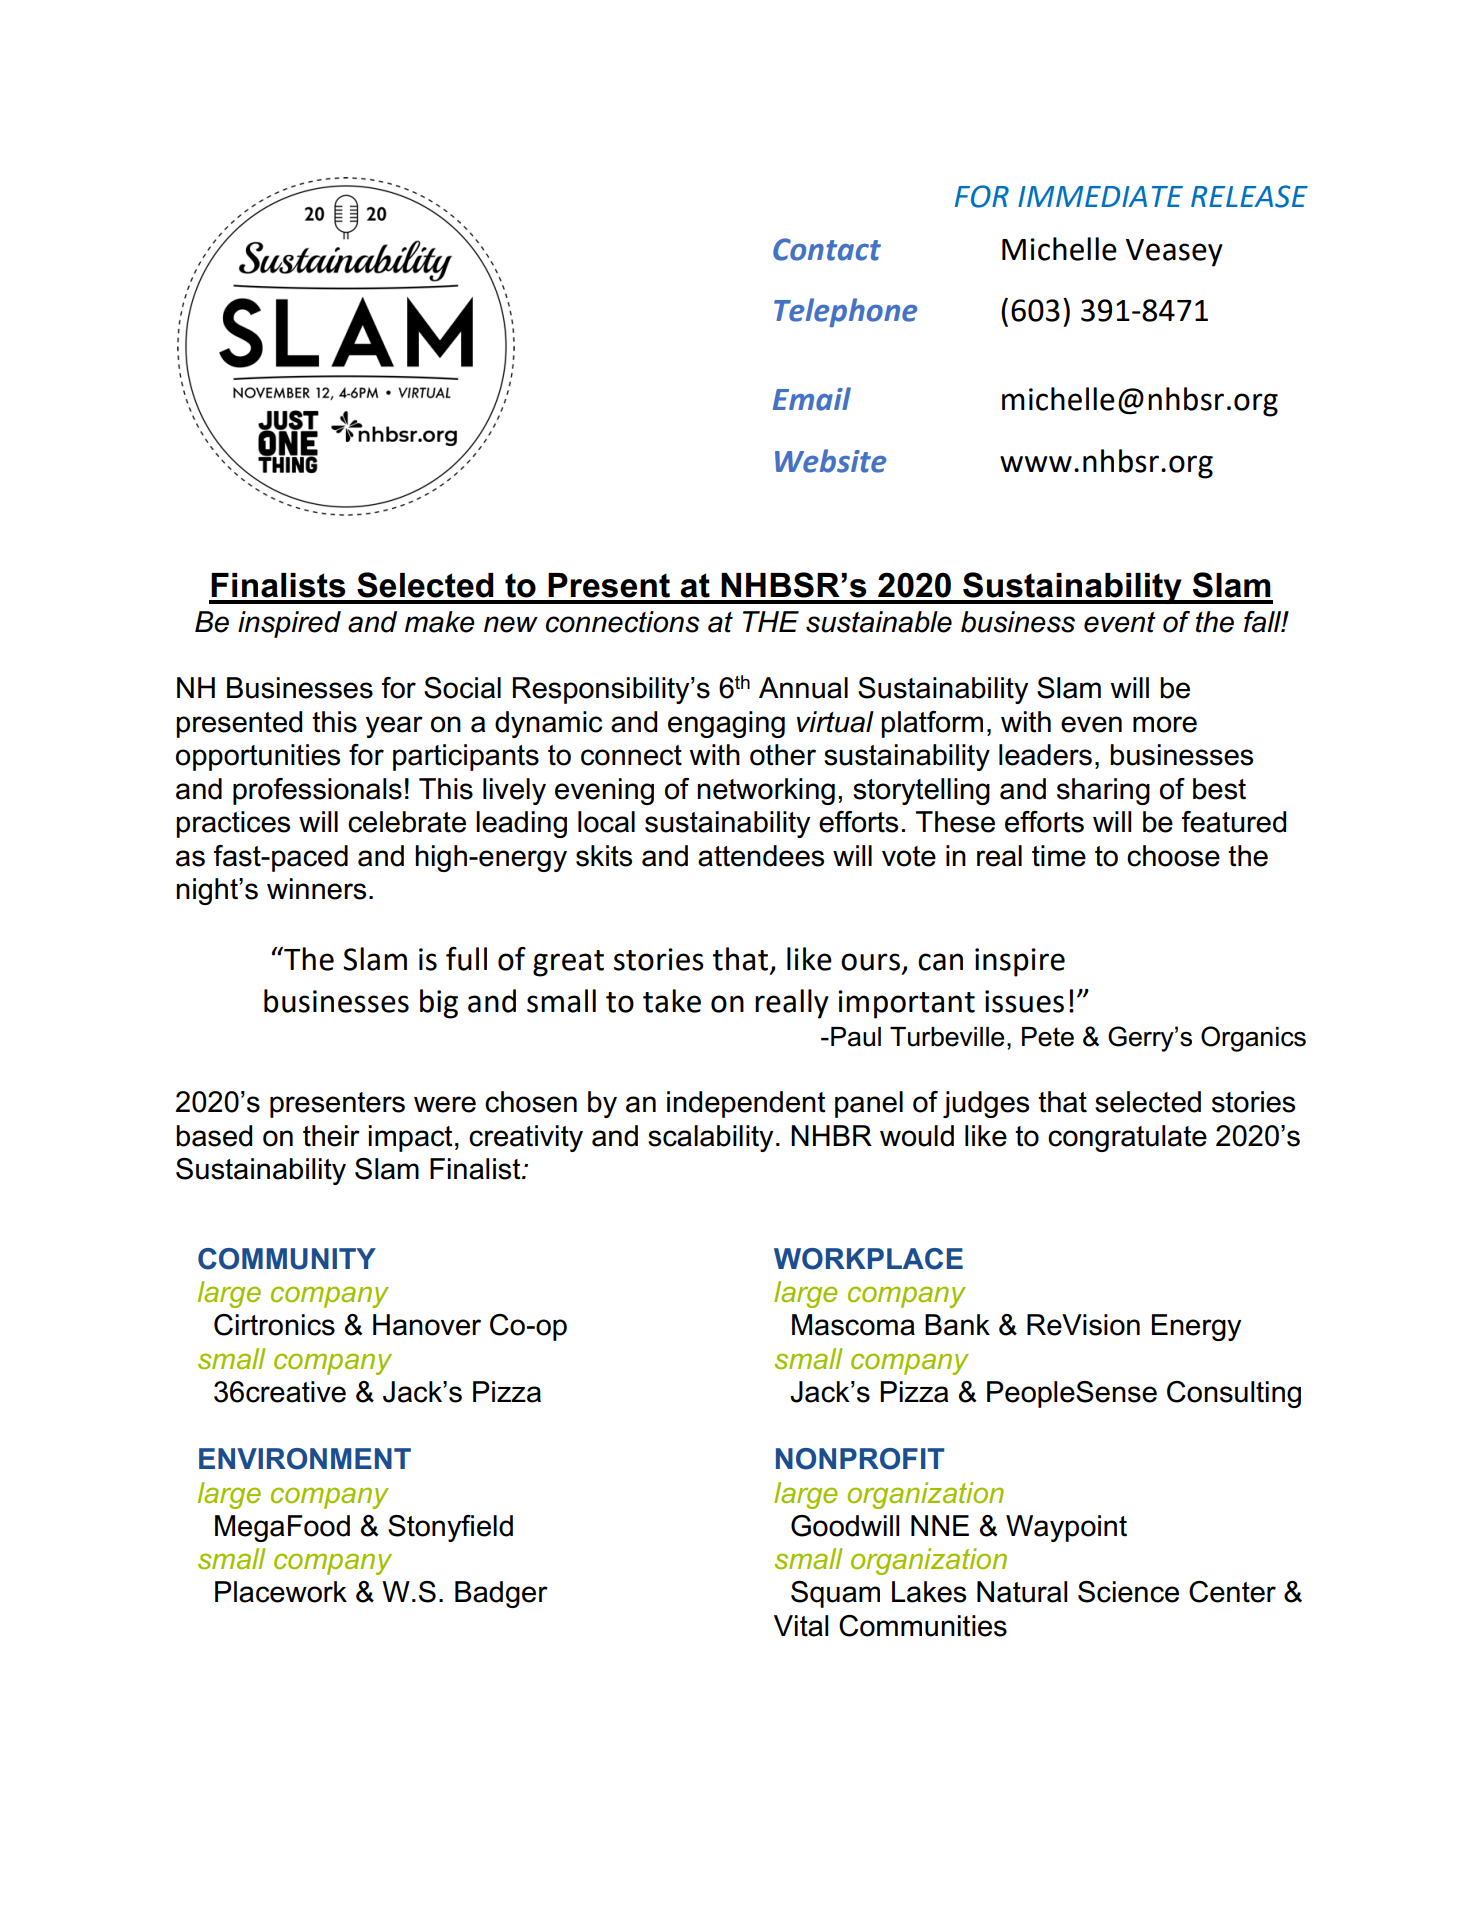 This screenshot has height=1916, width=1480. Describe the element at coordinates (1128, 1592) in the screenshot. I see `Science` at that location.
